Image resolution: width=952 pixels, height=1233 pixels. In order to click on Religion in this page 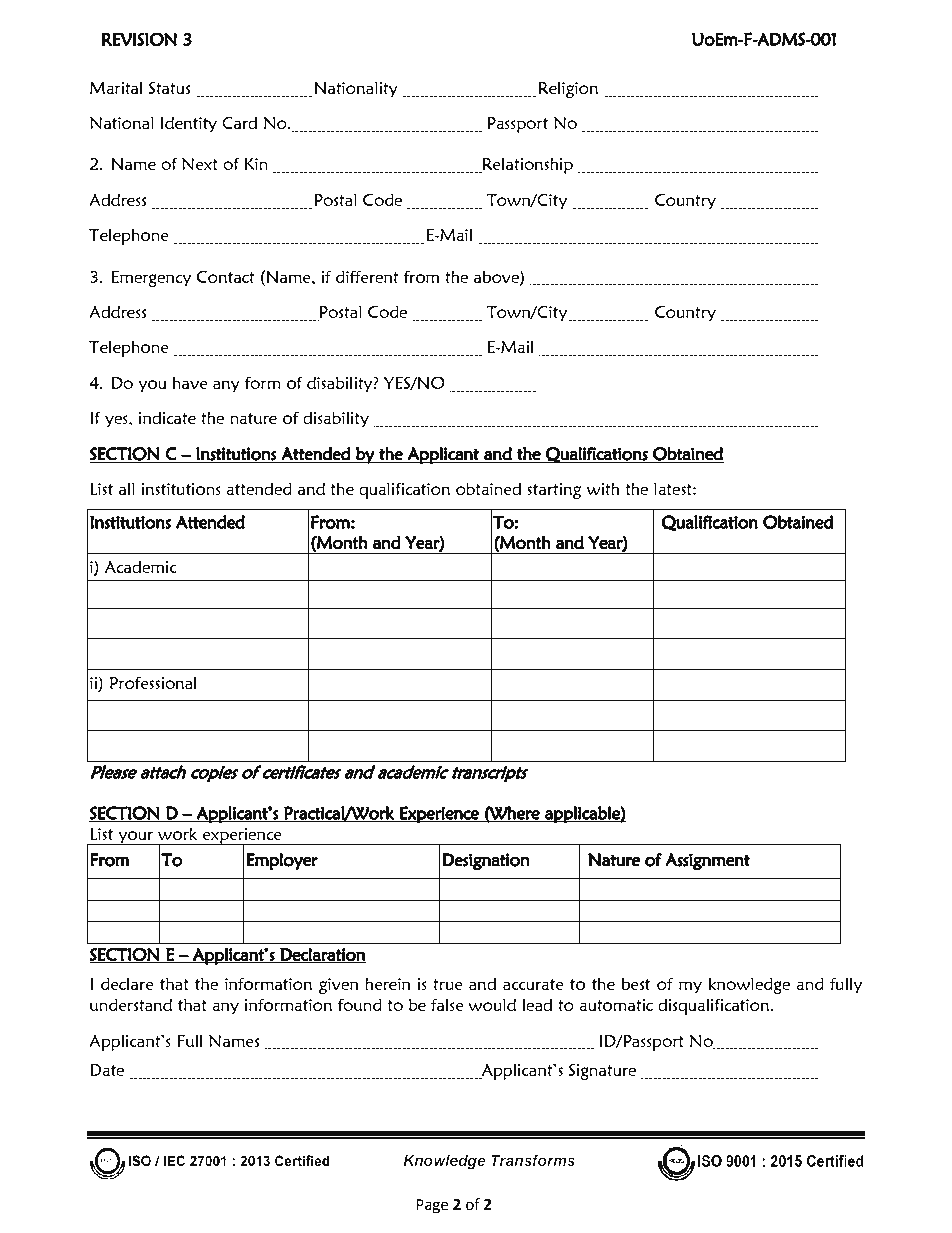, I will do `click(568, 89)`.
